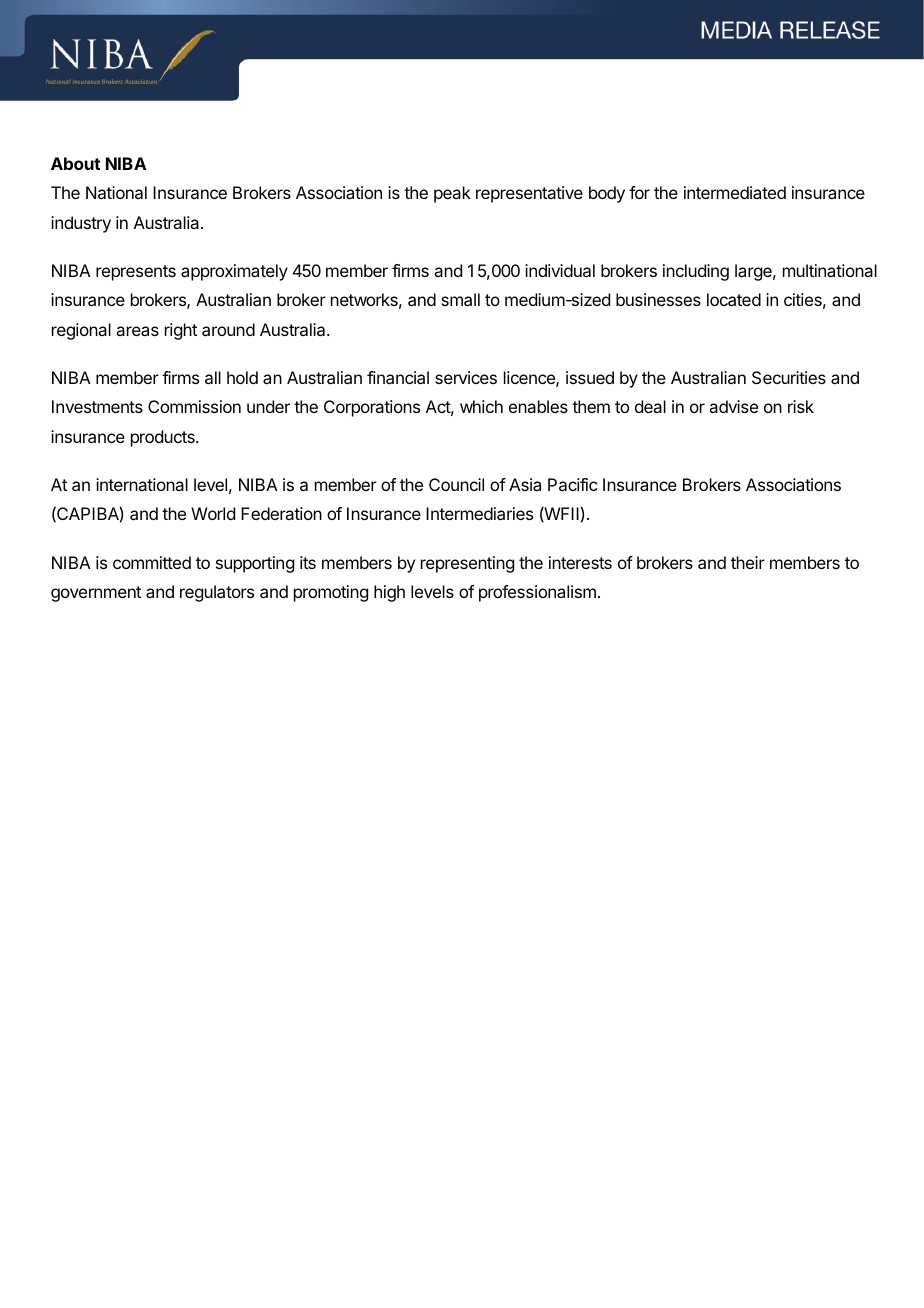 This page has width=924, height=1308. I want to click on Council, so click(456, 484).
